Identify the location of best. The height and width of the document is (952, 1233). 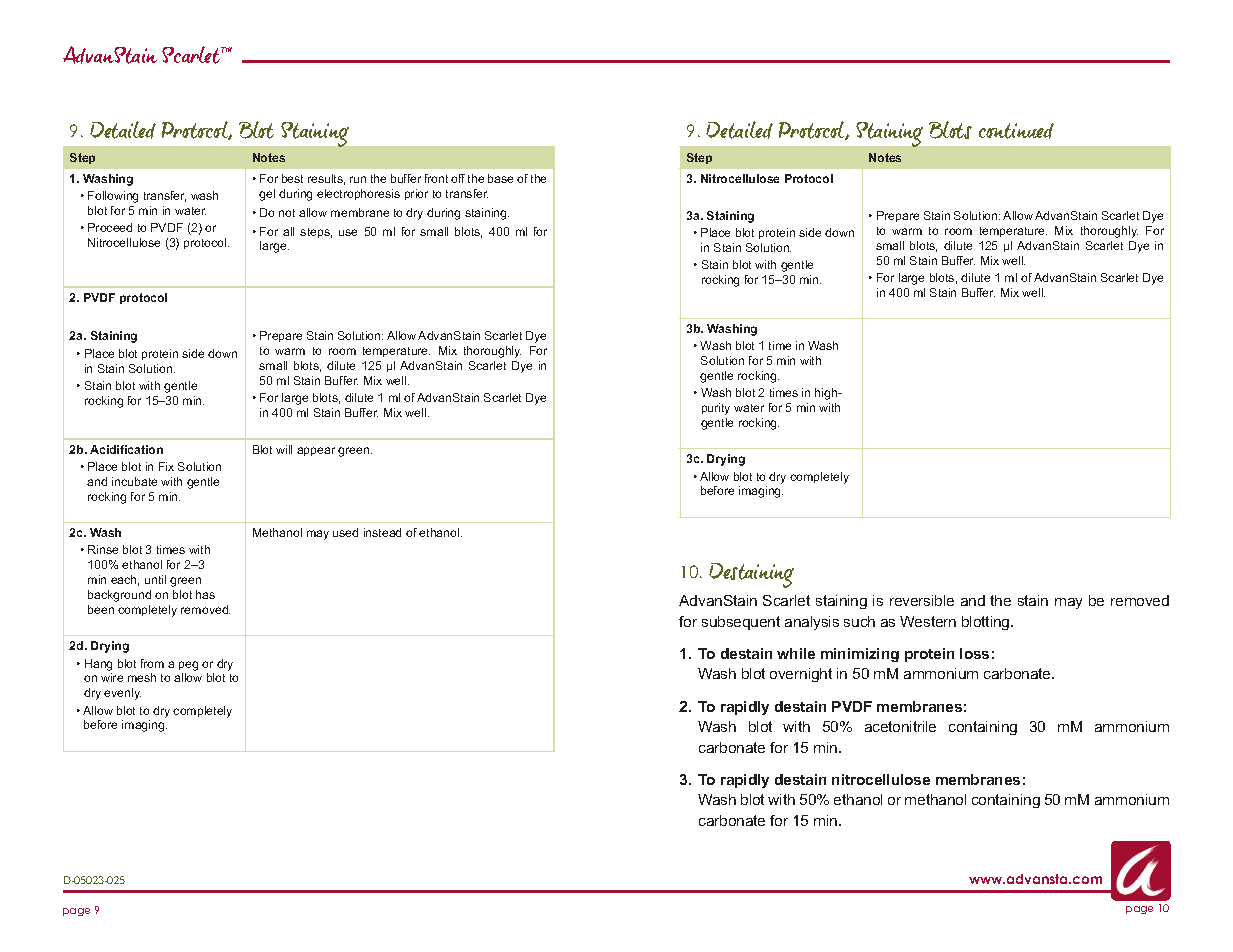
(292, 178).
